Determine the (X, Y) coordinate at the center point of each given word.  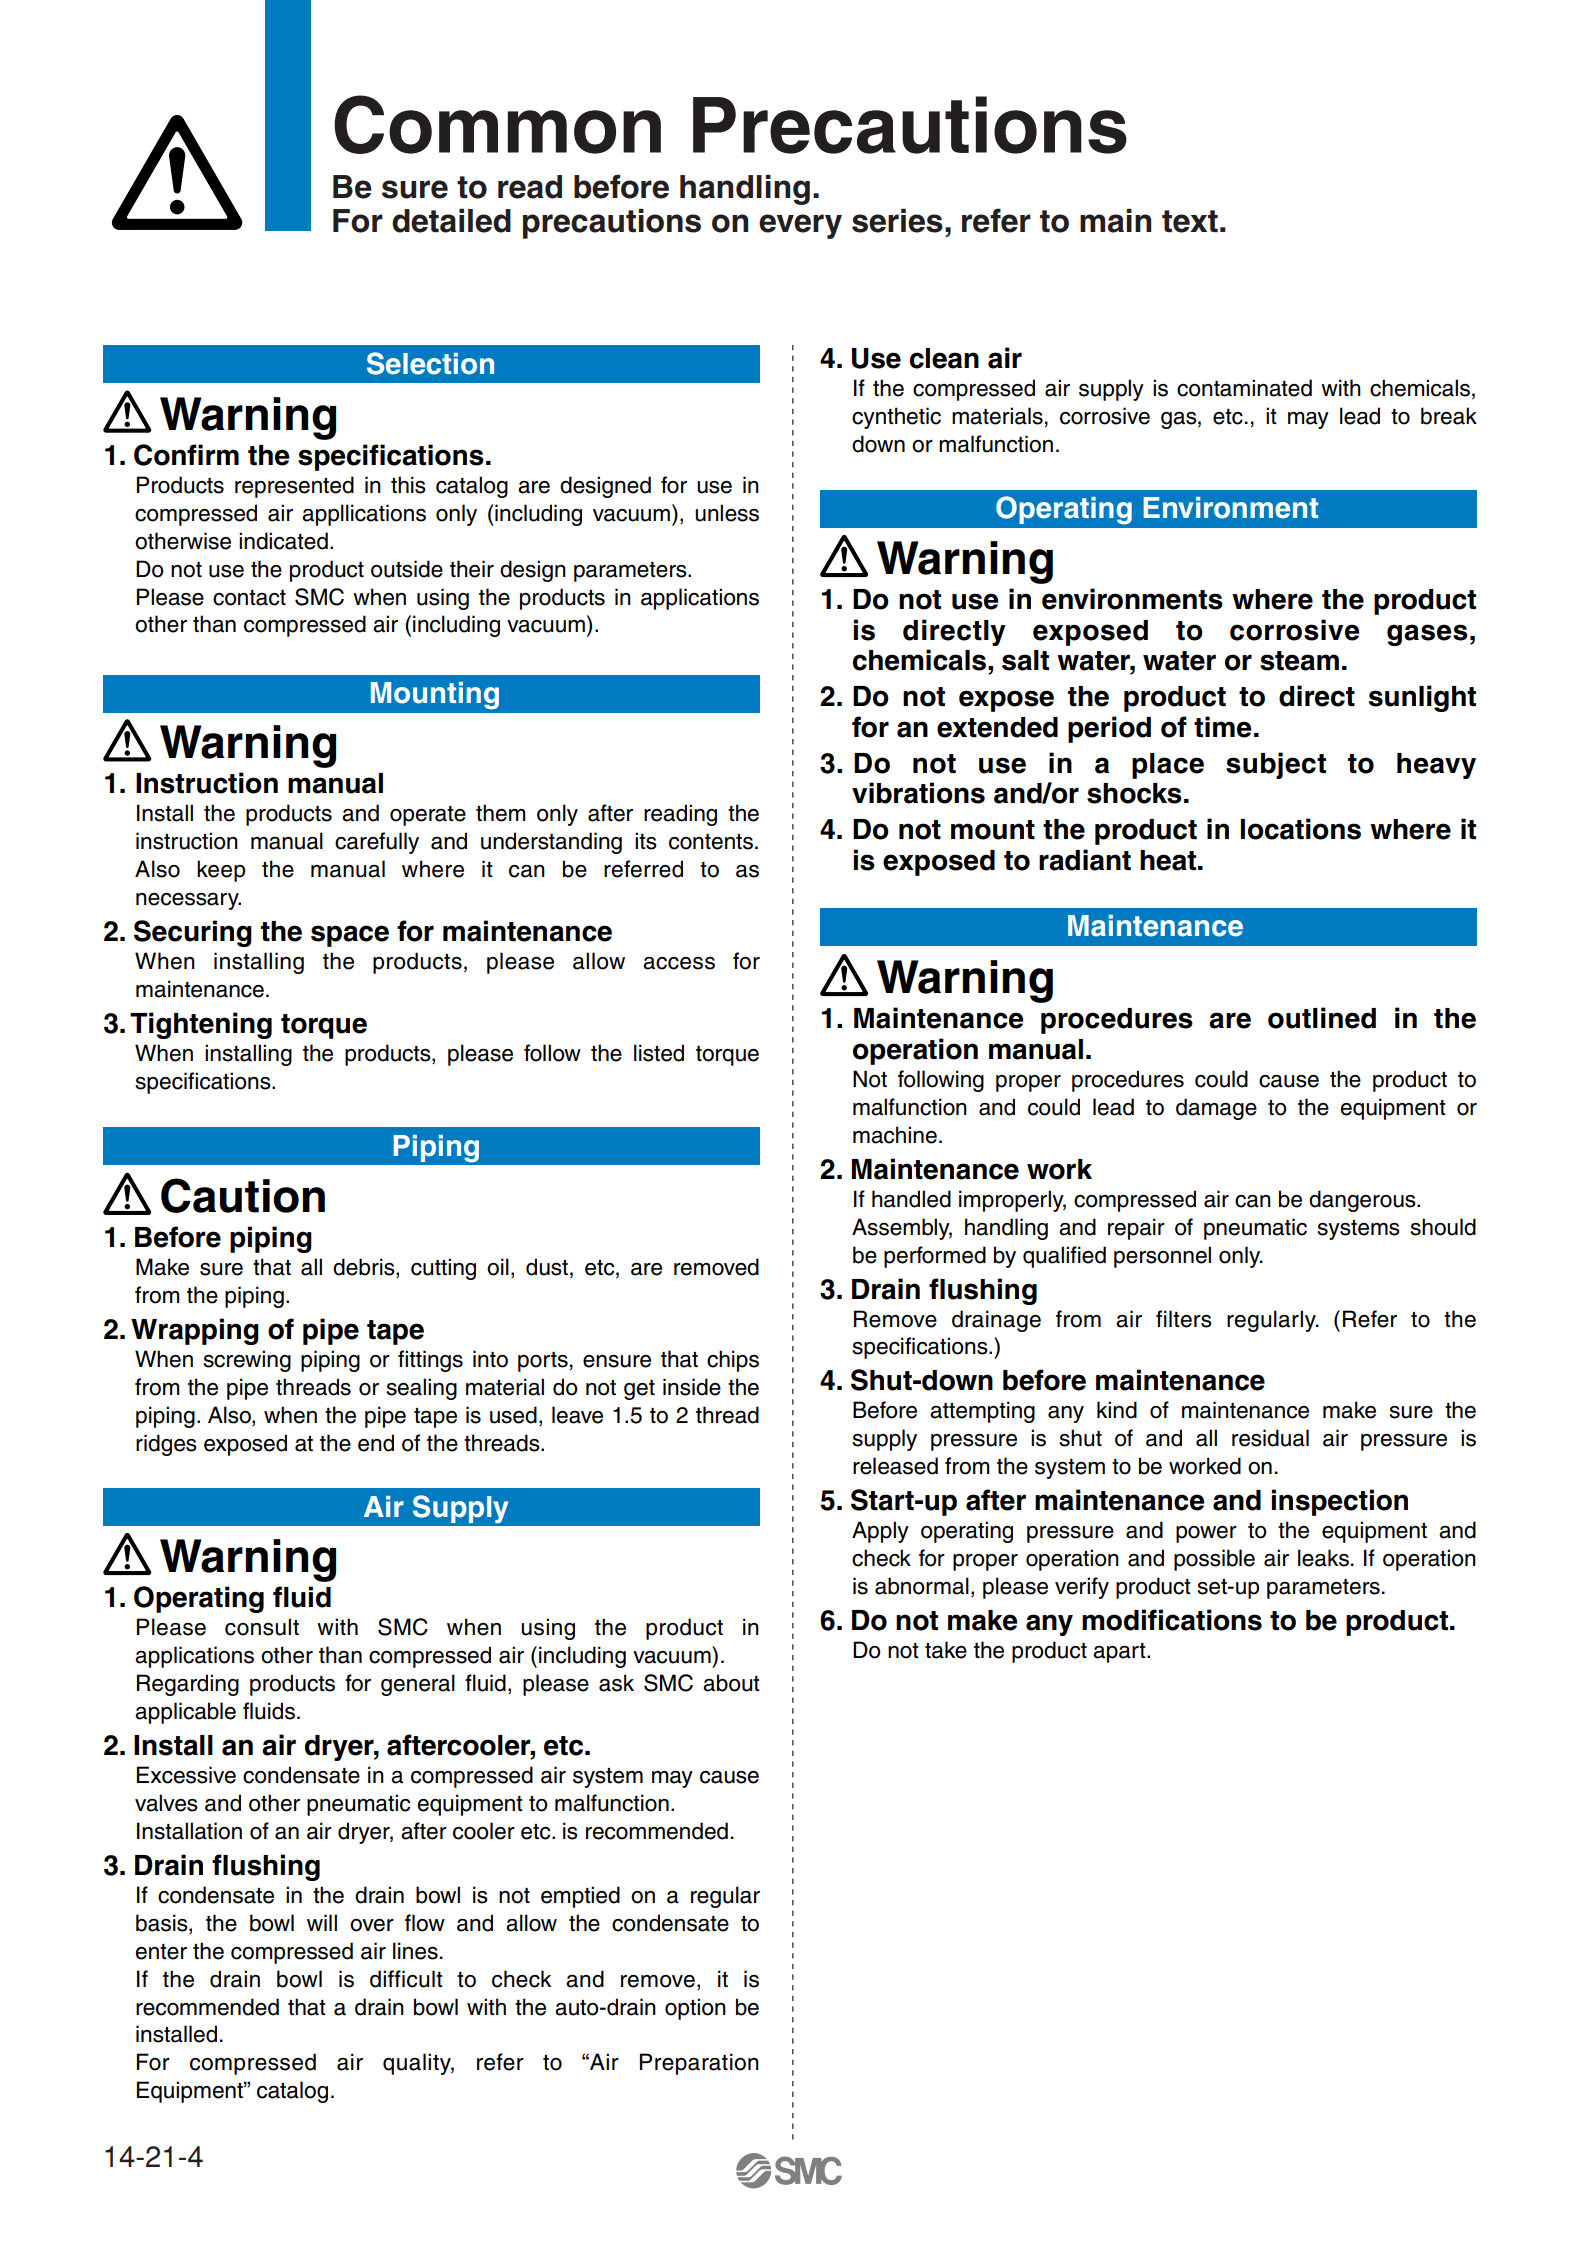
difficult (406, 1979)
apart (1120, 1653)
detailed (451, 221)
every (800, 226)
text (1190, 221)
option (695, 2009)
